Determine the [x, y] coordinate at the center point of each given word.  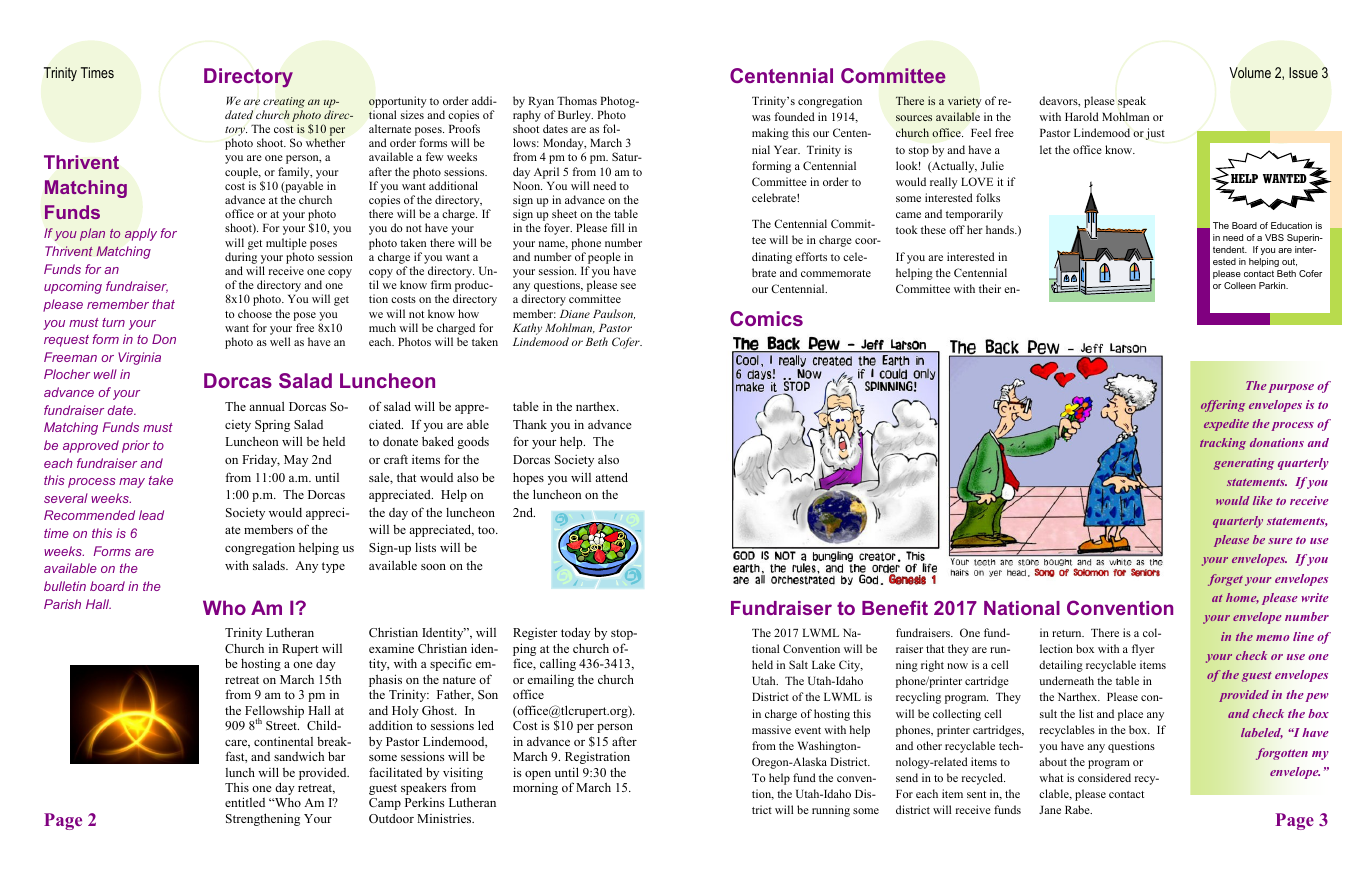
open [538, 775]
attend [611, 477]
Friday [261, 460]
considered [1104, 777]
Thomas [577, 100]
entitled [245, 802]
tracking [1223, 444]
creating [284, 102]
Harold [1082, 116]
